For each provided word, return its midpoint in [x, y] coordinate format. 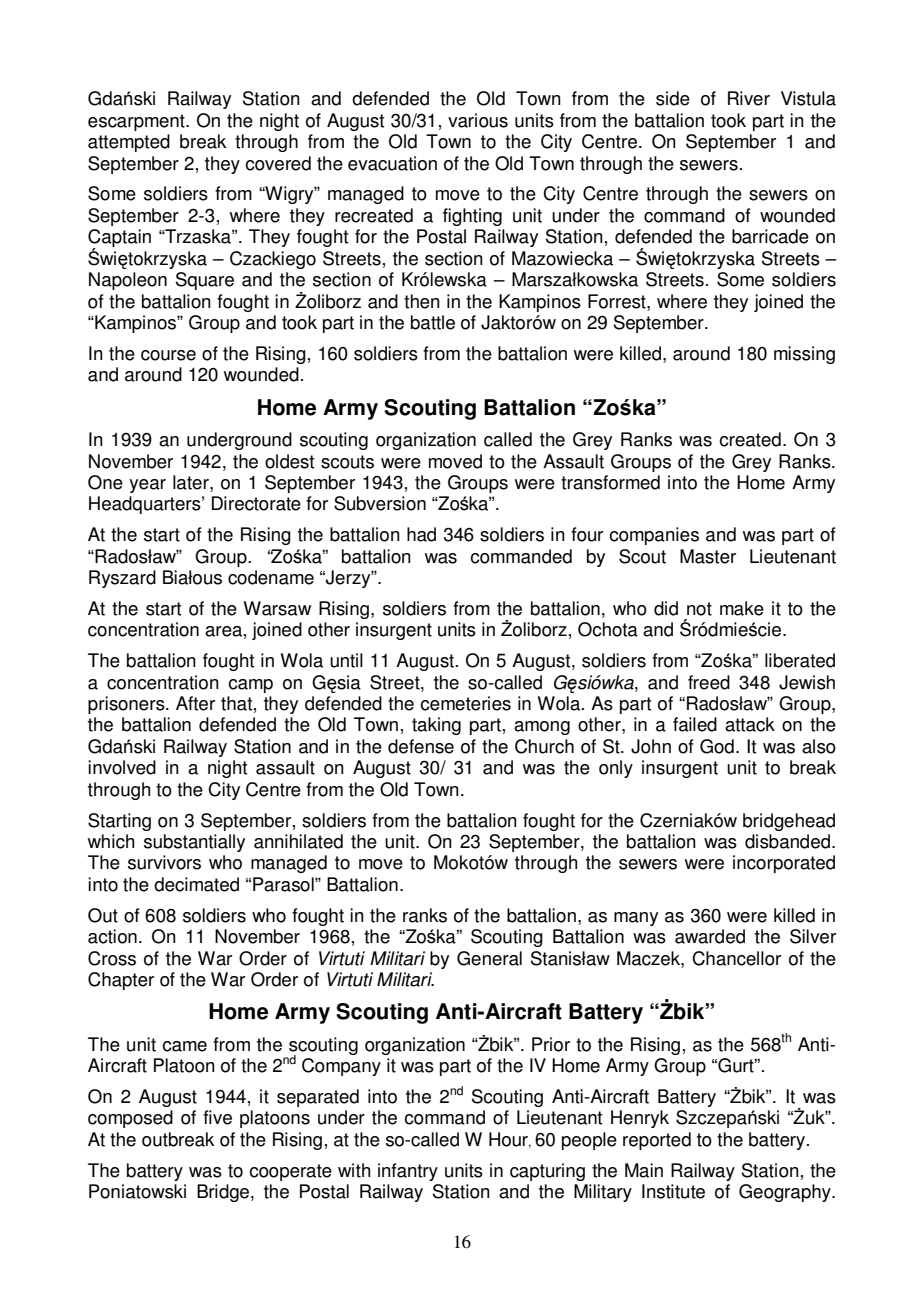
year [147, 486]
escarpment [137, 122]
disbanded [787, 841]
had [421, 534]
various [478, 120]
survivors [164, 862]
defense [421, 746]
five [217, 1117]
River [749, 98]
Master [708, 556]
